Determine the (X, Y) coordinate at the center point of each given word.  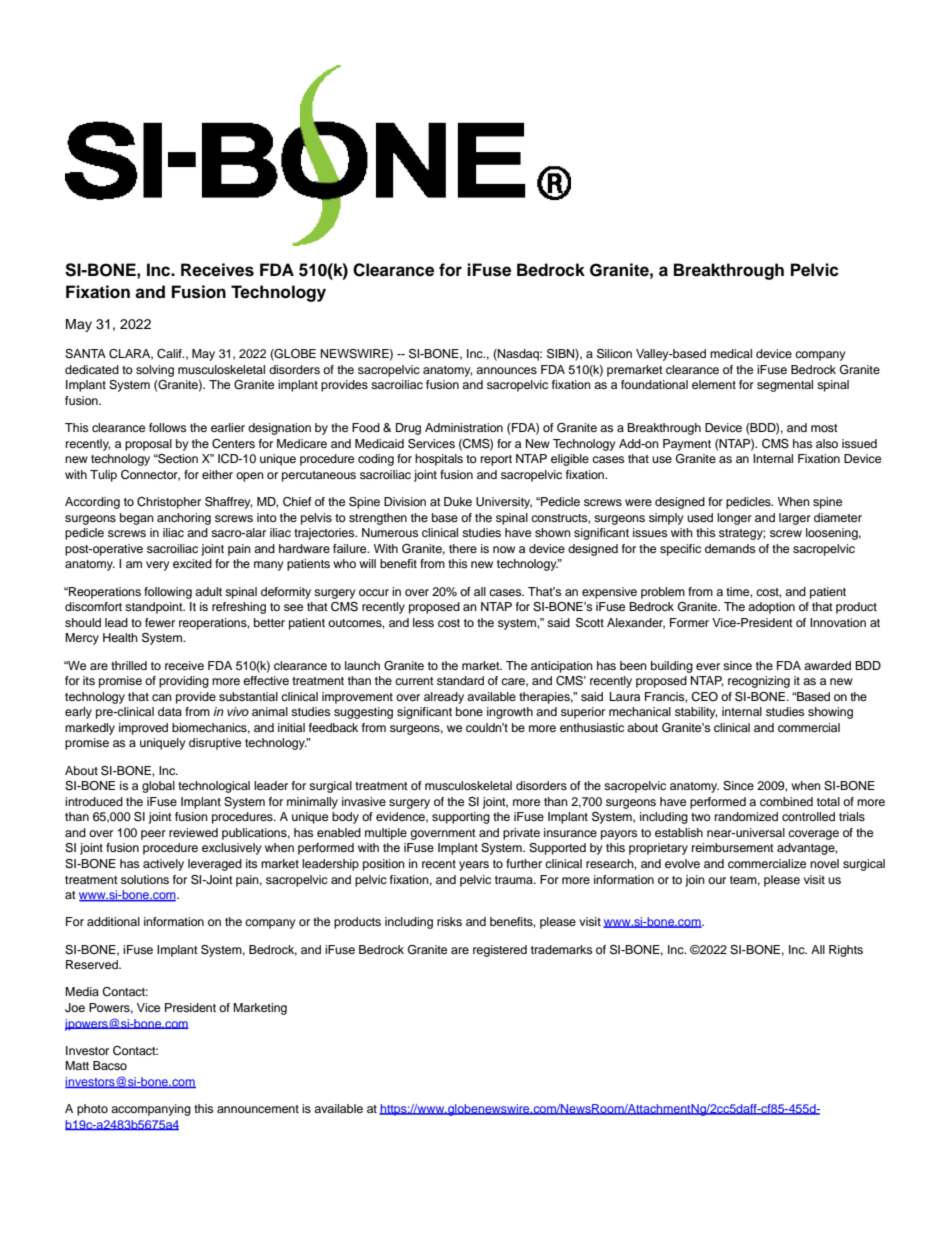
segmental (785, 386)
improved (143, 729)
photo (92, 1110)
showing (830, 713)
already (444, 698)
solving (155, 371)
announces (506, 370)
